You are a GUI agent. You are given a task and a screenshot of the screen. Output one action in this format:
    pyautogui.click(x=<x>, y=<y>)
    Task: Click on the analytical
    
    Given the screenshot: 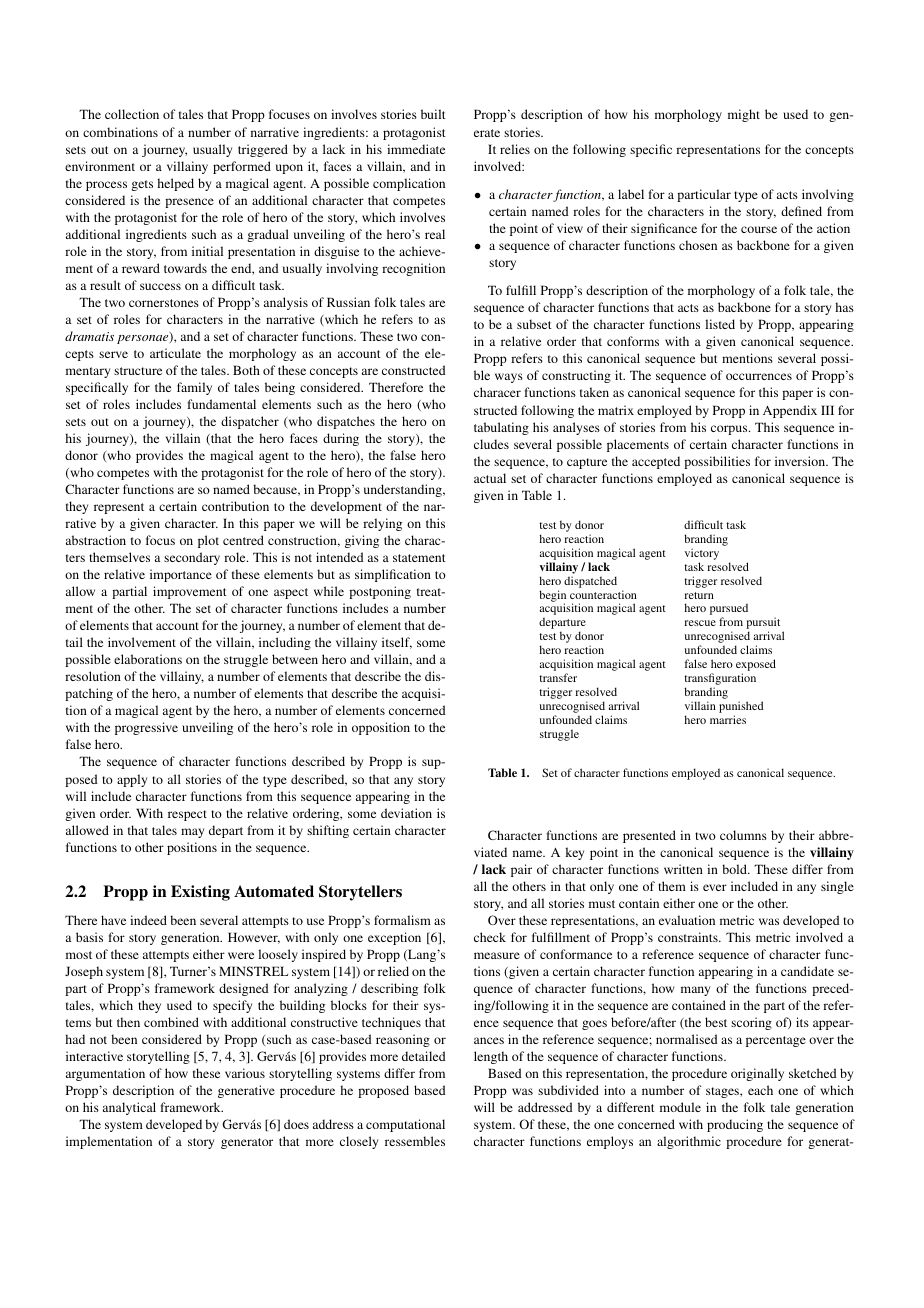 What is the action you would take?
    pyautogui.click(x=129, y=1108)
